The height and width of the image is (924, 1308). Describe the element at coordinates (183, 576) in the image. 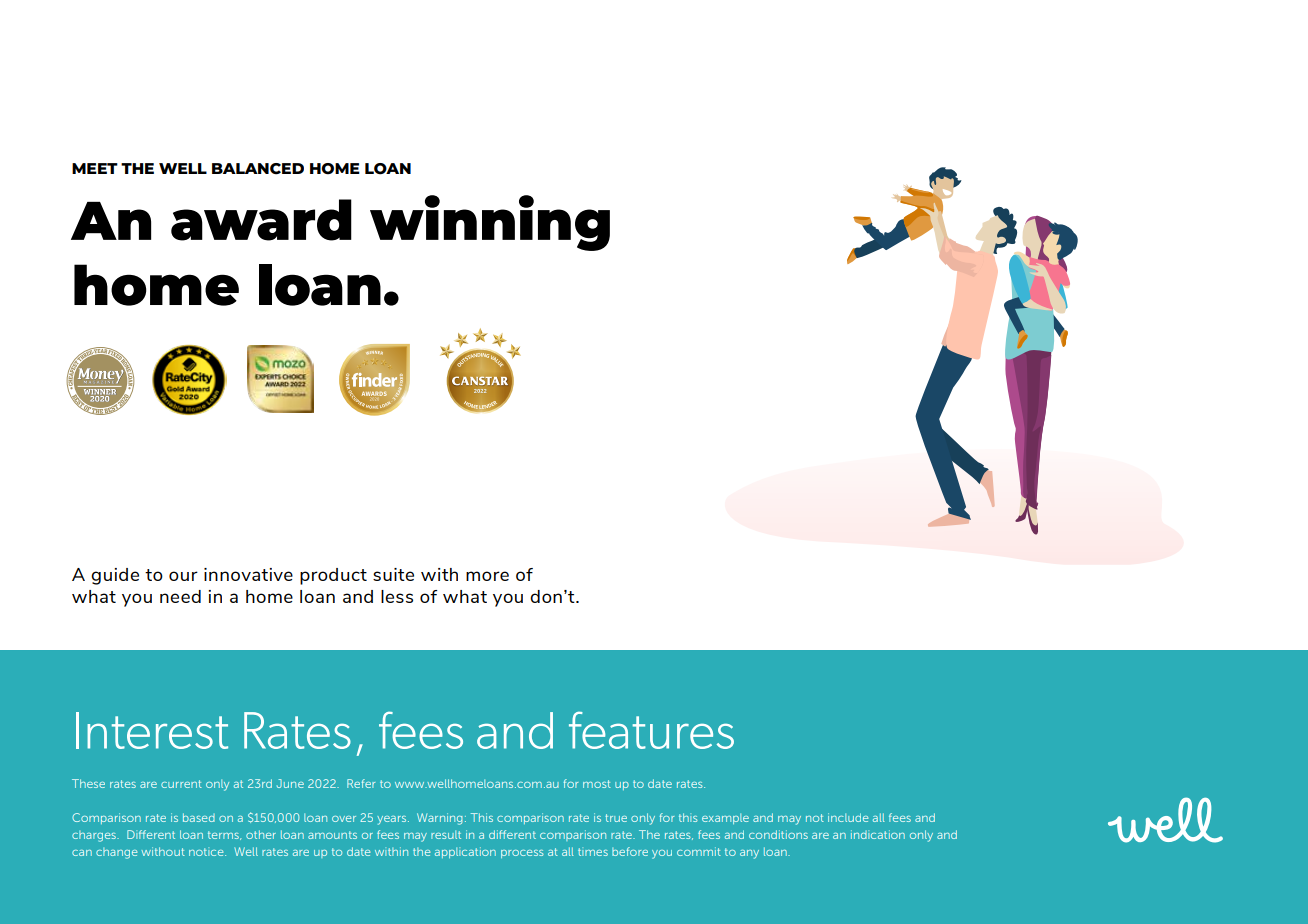

I see `our` at that location.
